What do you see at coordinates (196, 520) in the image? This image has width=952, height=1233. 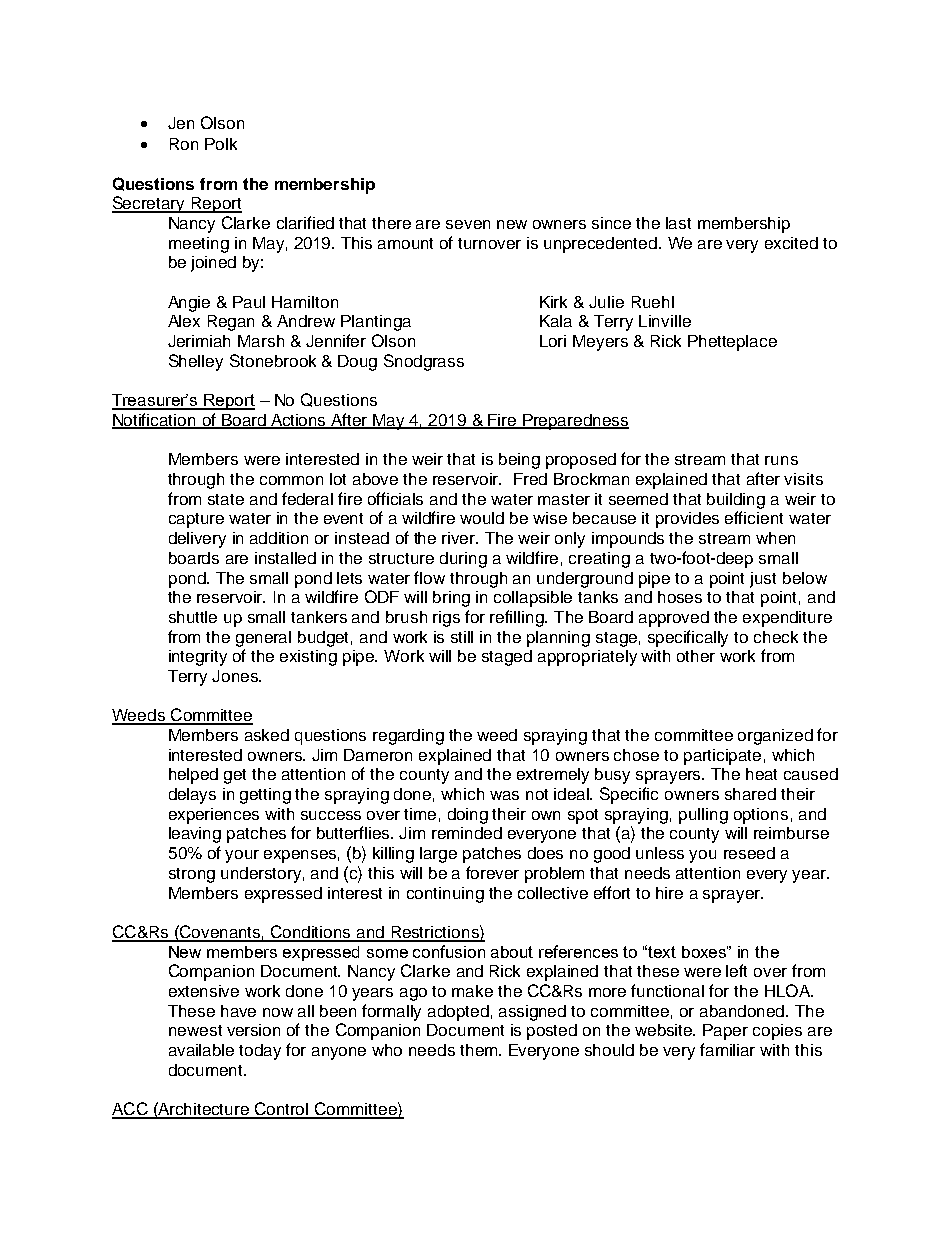 I see `capture` at bounding box center [196, 520].
